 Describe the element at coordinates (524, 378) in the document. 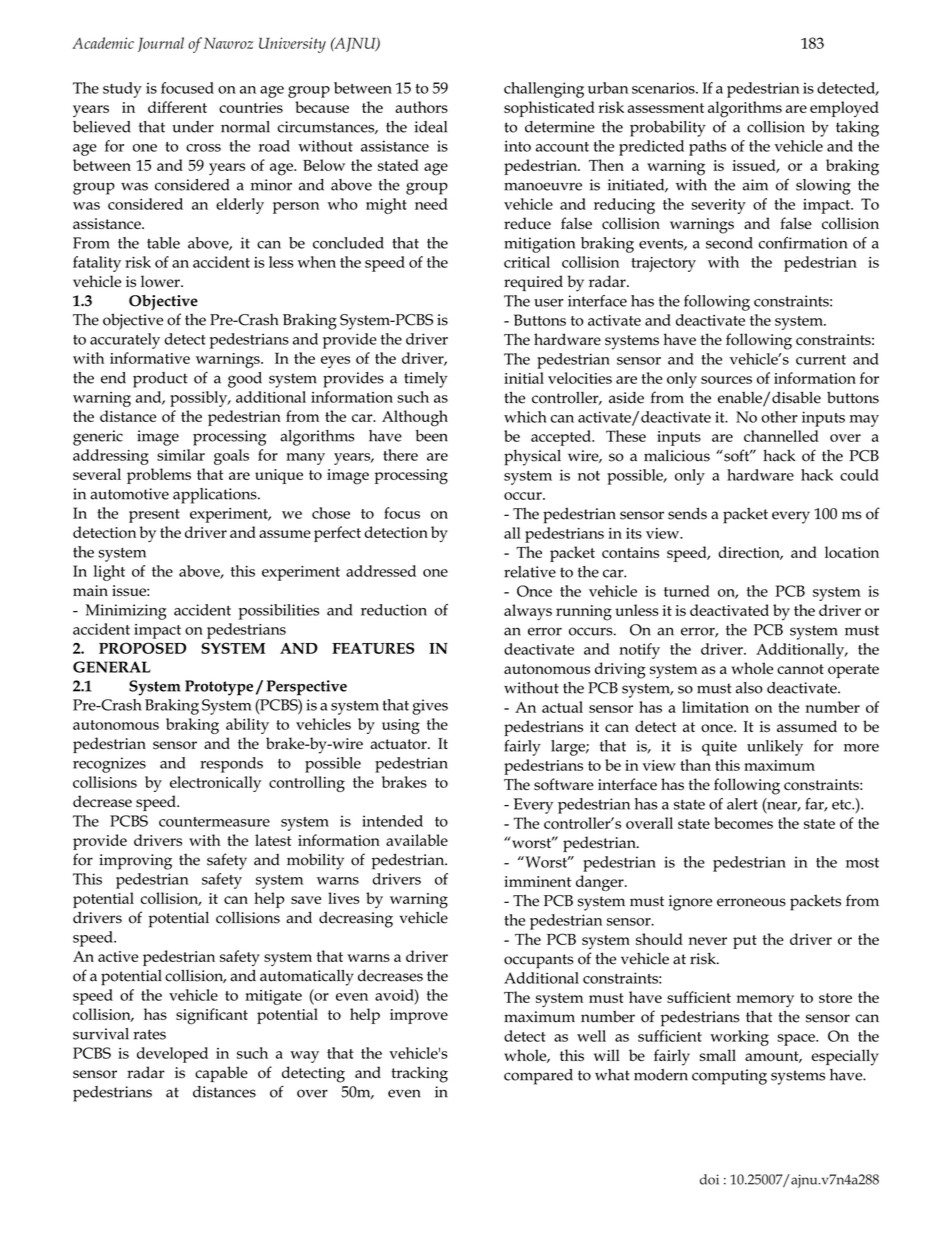

I see `initial` at that location.
